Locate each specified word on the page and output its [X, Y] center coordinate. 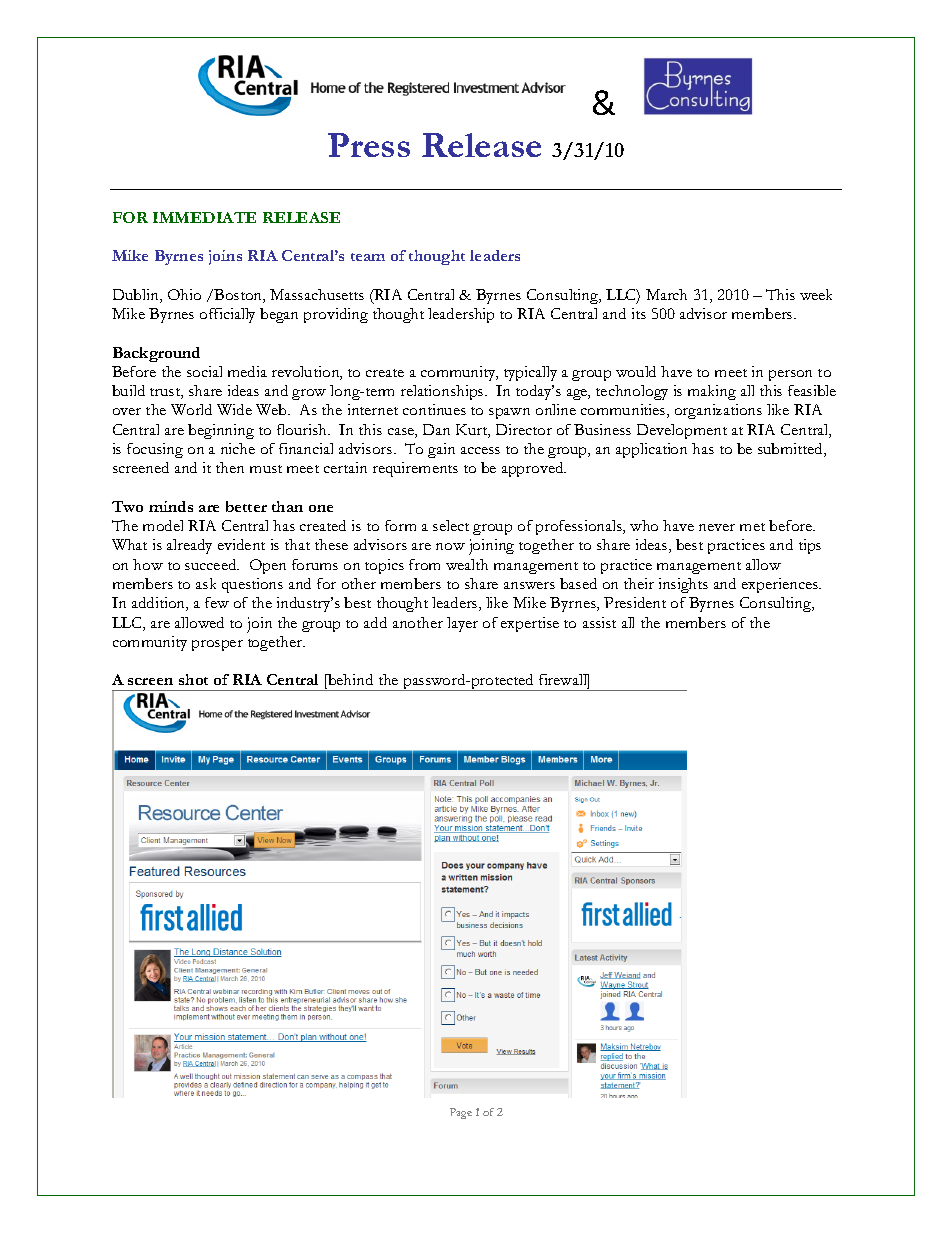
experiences [781, 585]
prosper [217, 645]
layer [462, 624]
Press [369, 145]
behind [349, 681]
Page [461, 1113]
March [666, 294]
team [368, 257]
